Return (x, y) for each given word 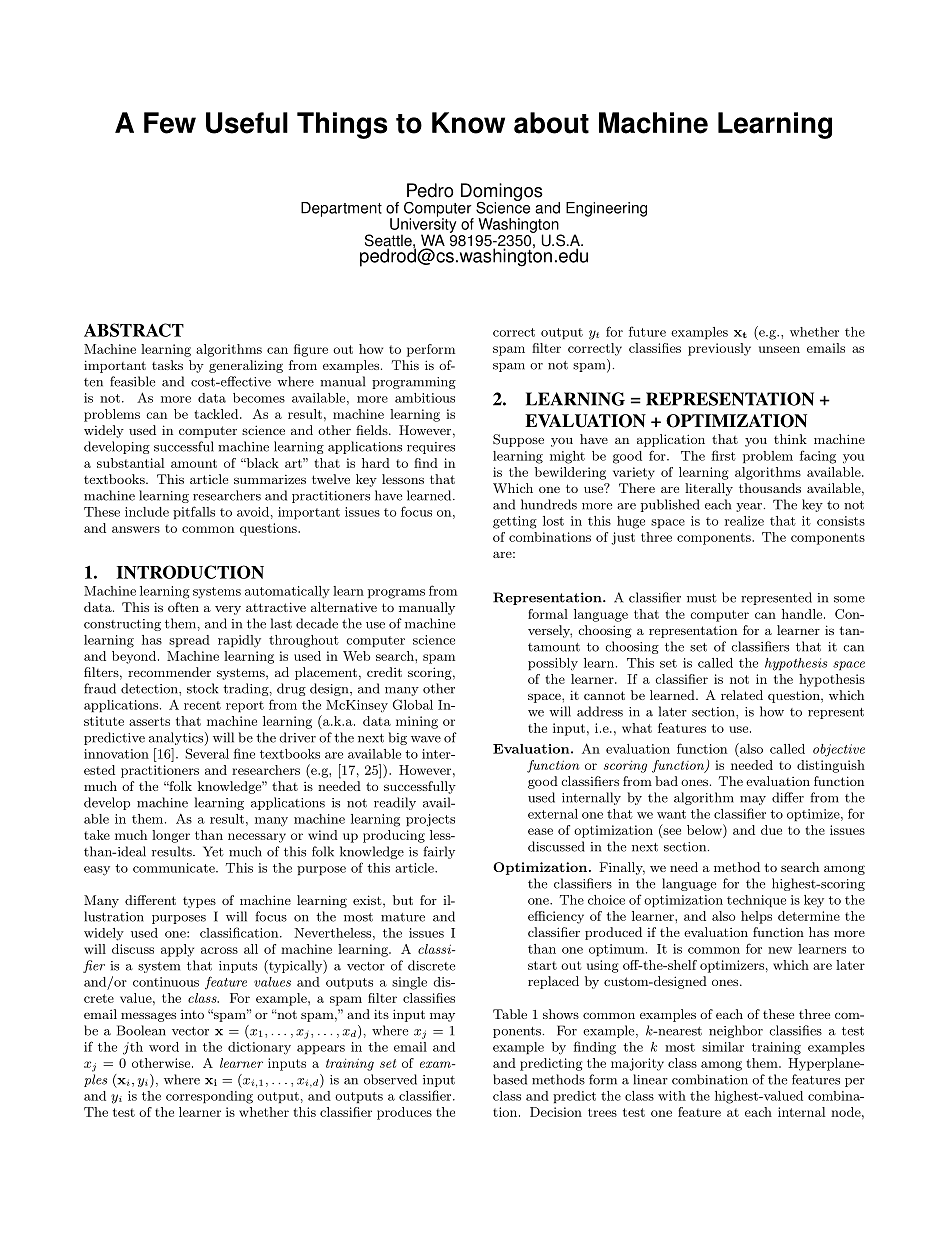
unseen (779, 349)
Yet (213, 851)
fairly (439, 852)
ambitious (425, 398)
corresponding (209, 1097)
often (183, 607)
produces (404, 1113)
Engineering (606, 209)
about (551, 123)
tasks (167, 365)
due (771, 830)
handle (803, 614)
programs (396, 594)
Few (170, 123)
